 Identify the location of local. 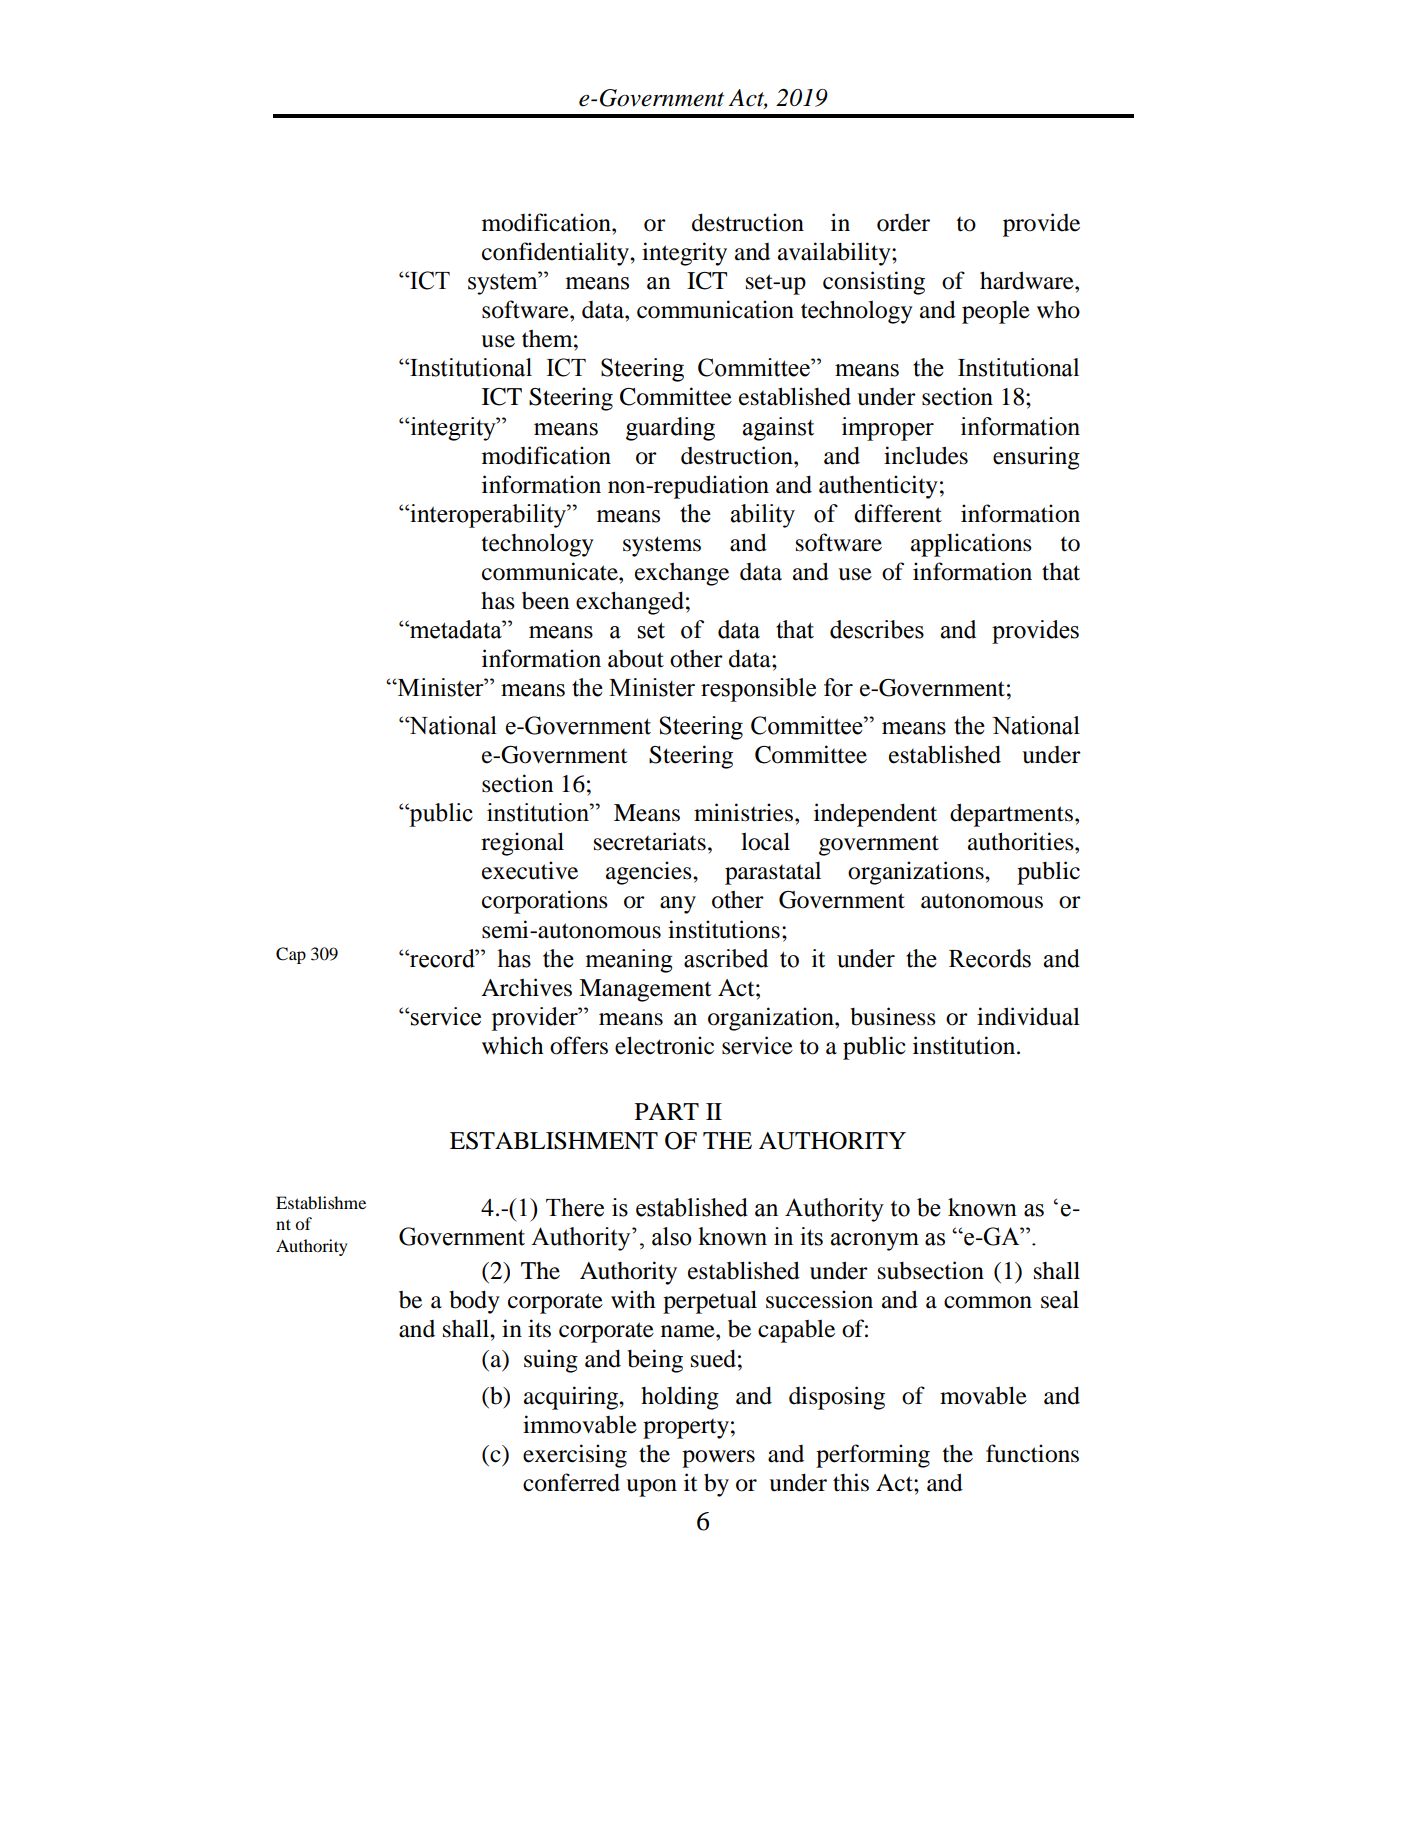
(765, 841).
